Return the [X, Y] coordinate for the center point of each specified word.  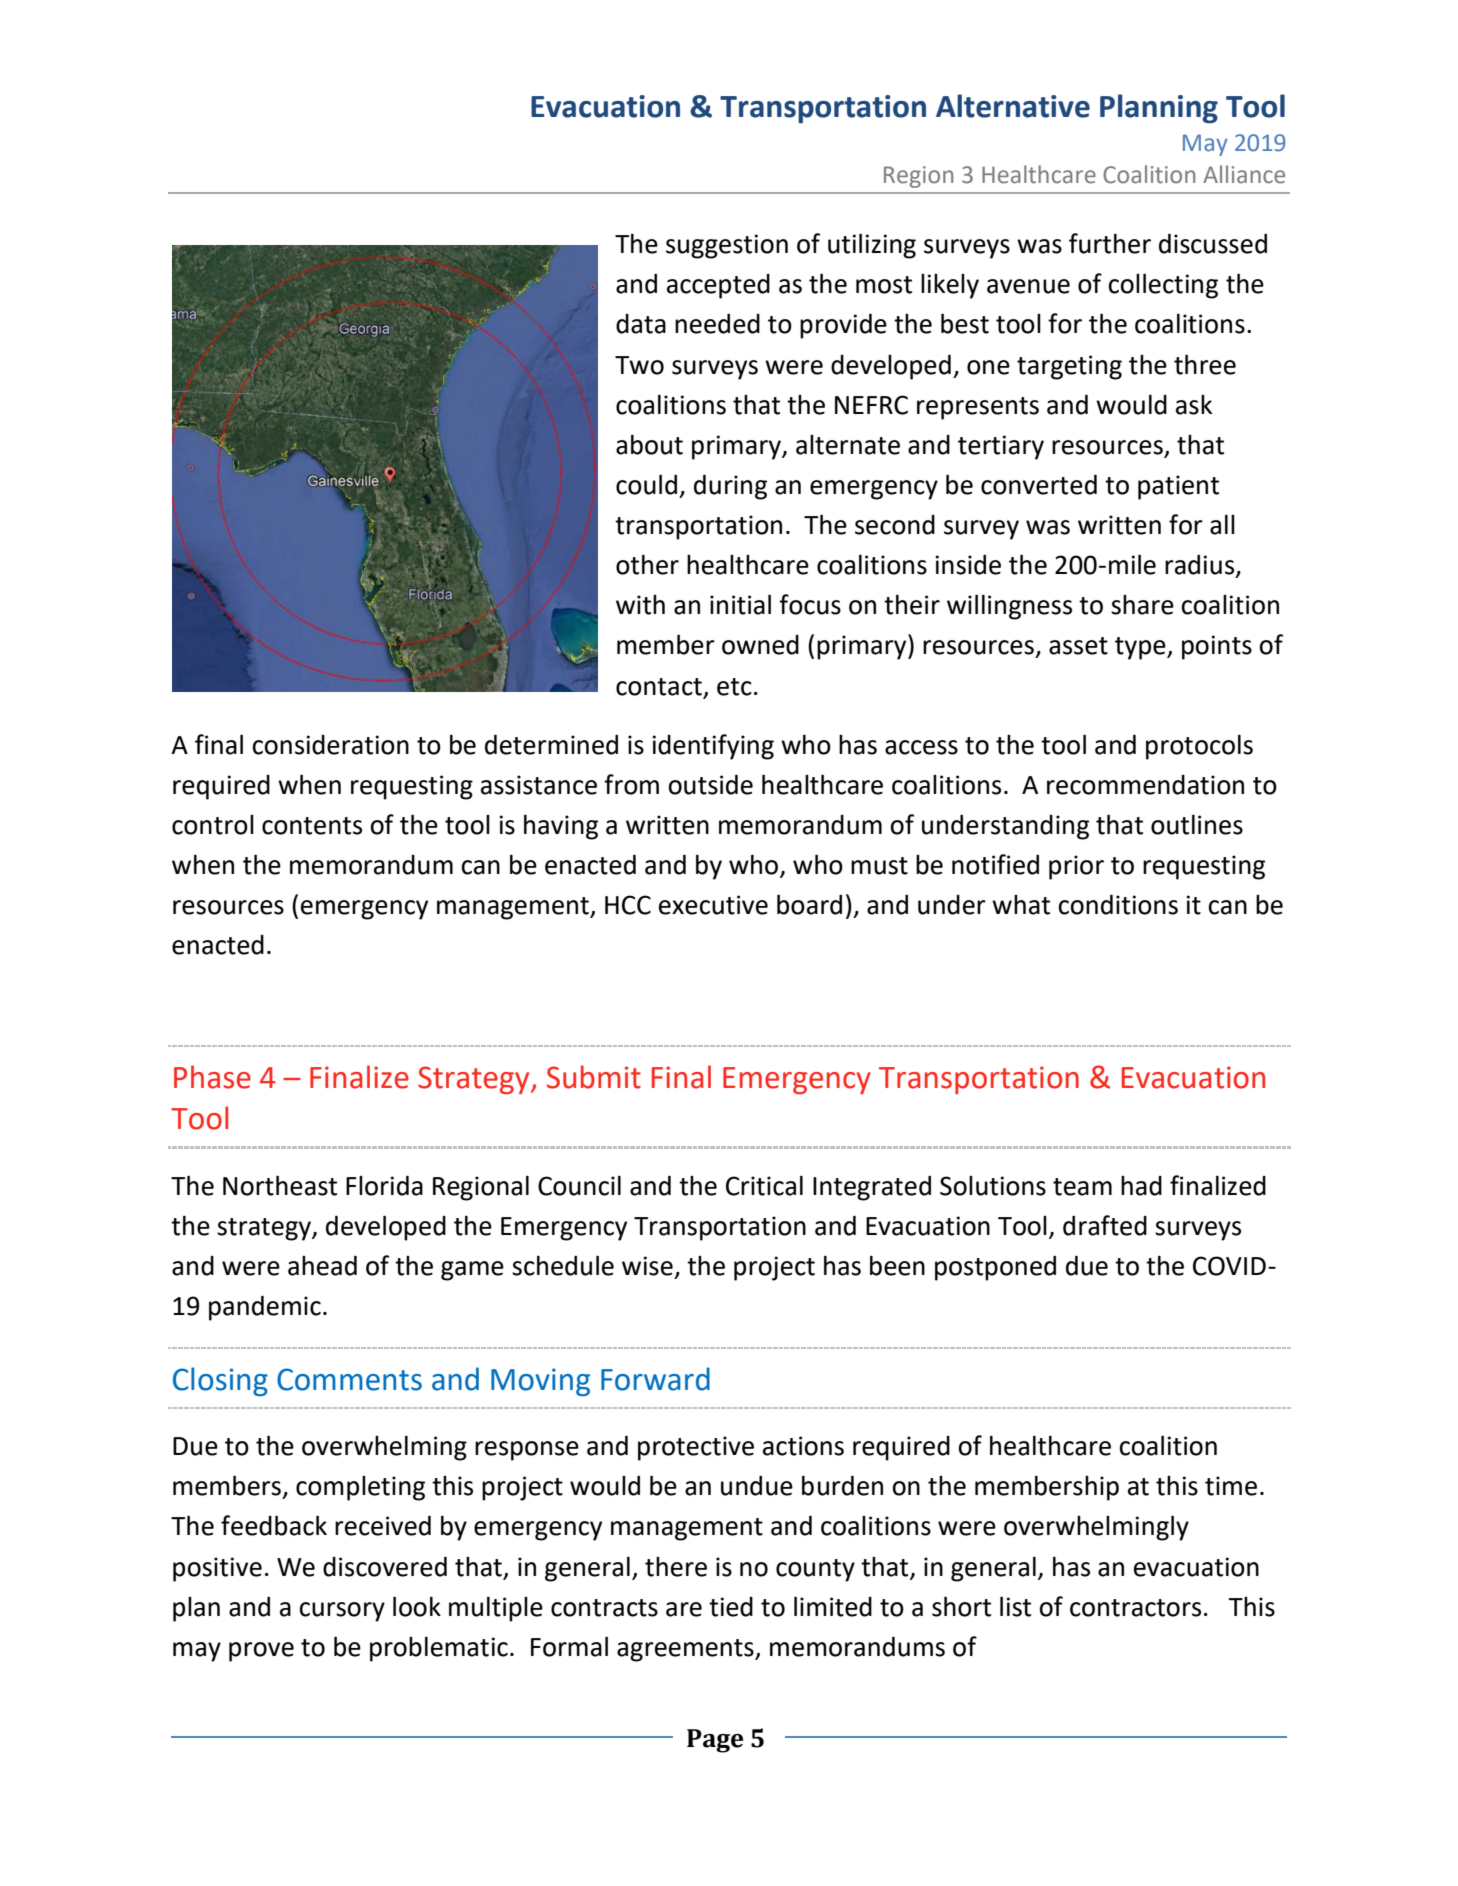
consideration [330, 745]
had [1141, 1186]
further [1110, 243]
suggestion [727, 246]
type [1141, 648]
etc [734, 687]
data [641, 324]
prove [261, 1652]
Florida [384, 1185]
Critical [764, 1185]
